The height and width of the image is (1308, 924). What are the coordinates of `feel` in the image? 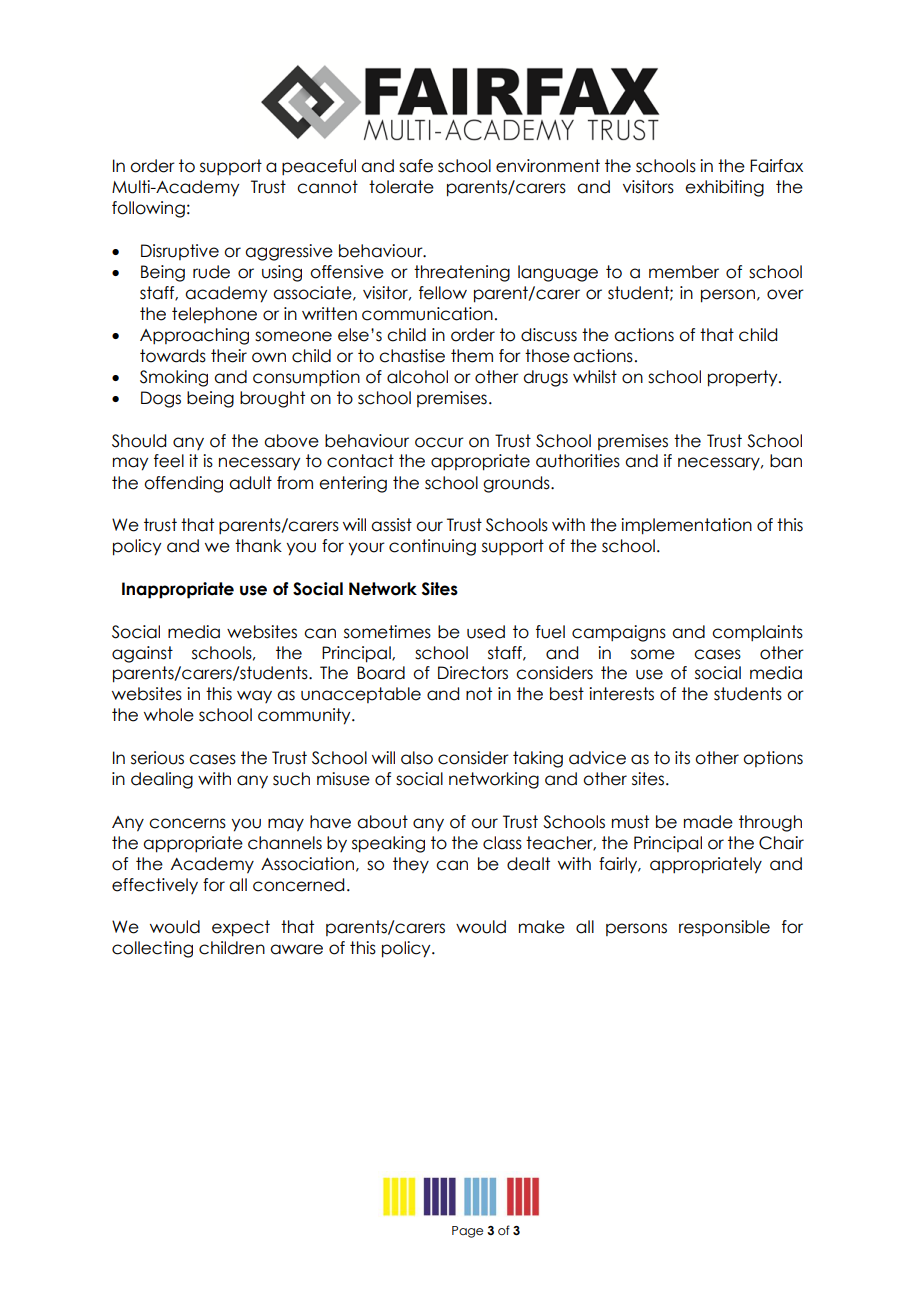 It's located at (169, 461).
